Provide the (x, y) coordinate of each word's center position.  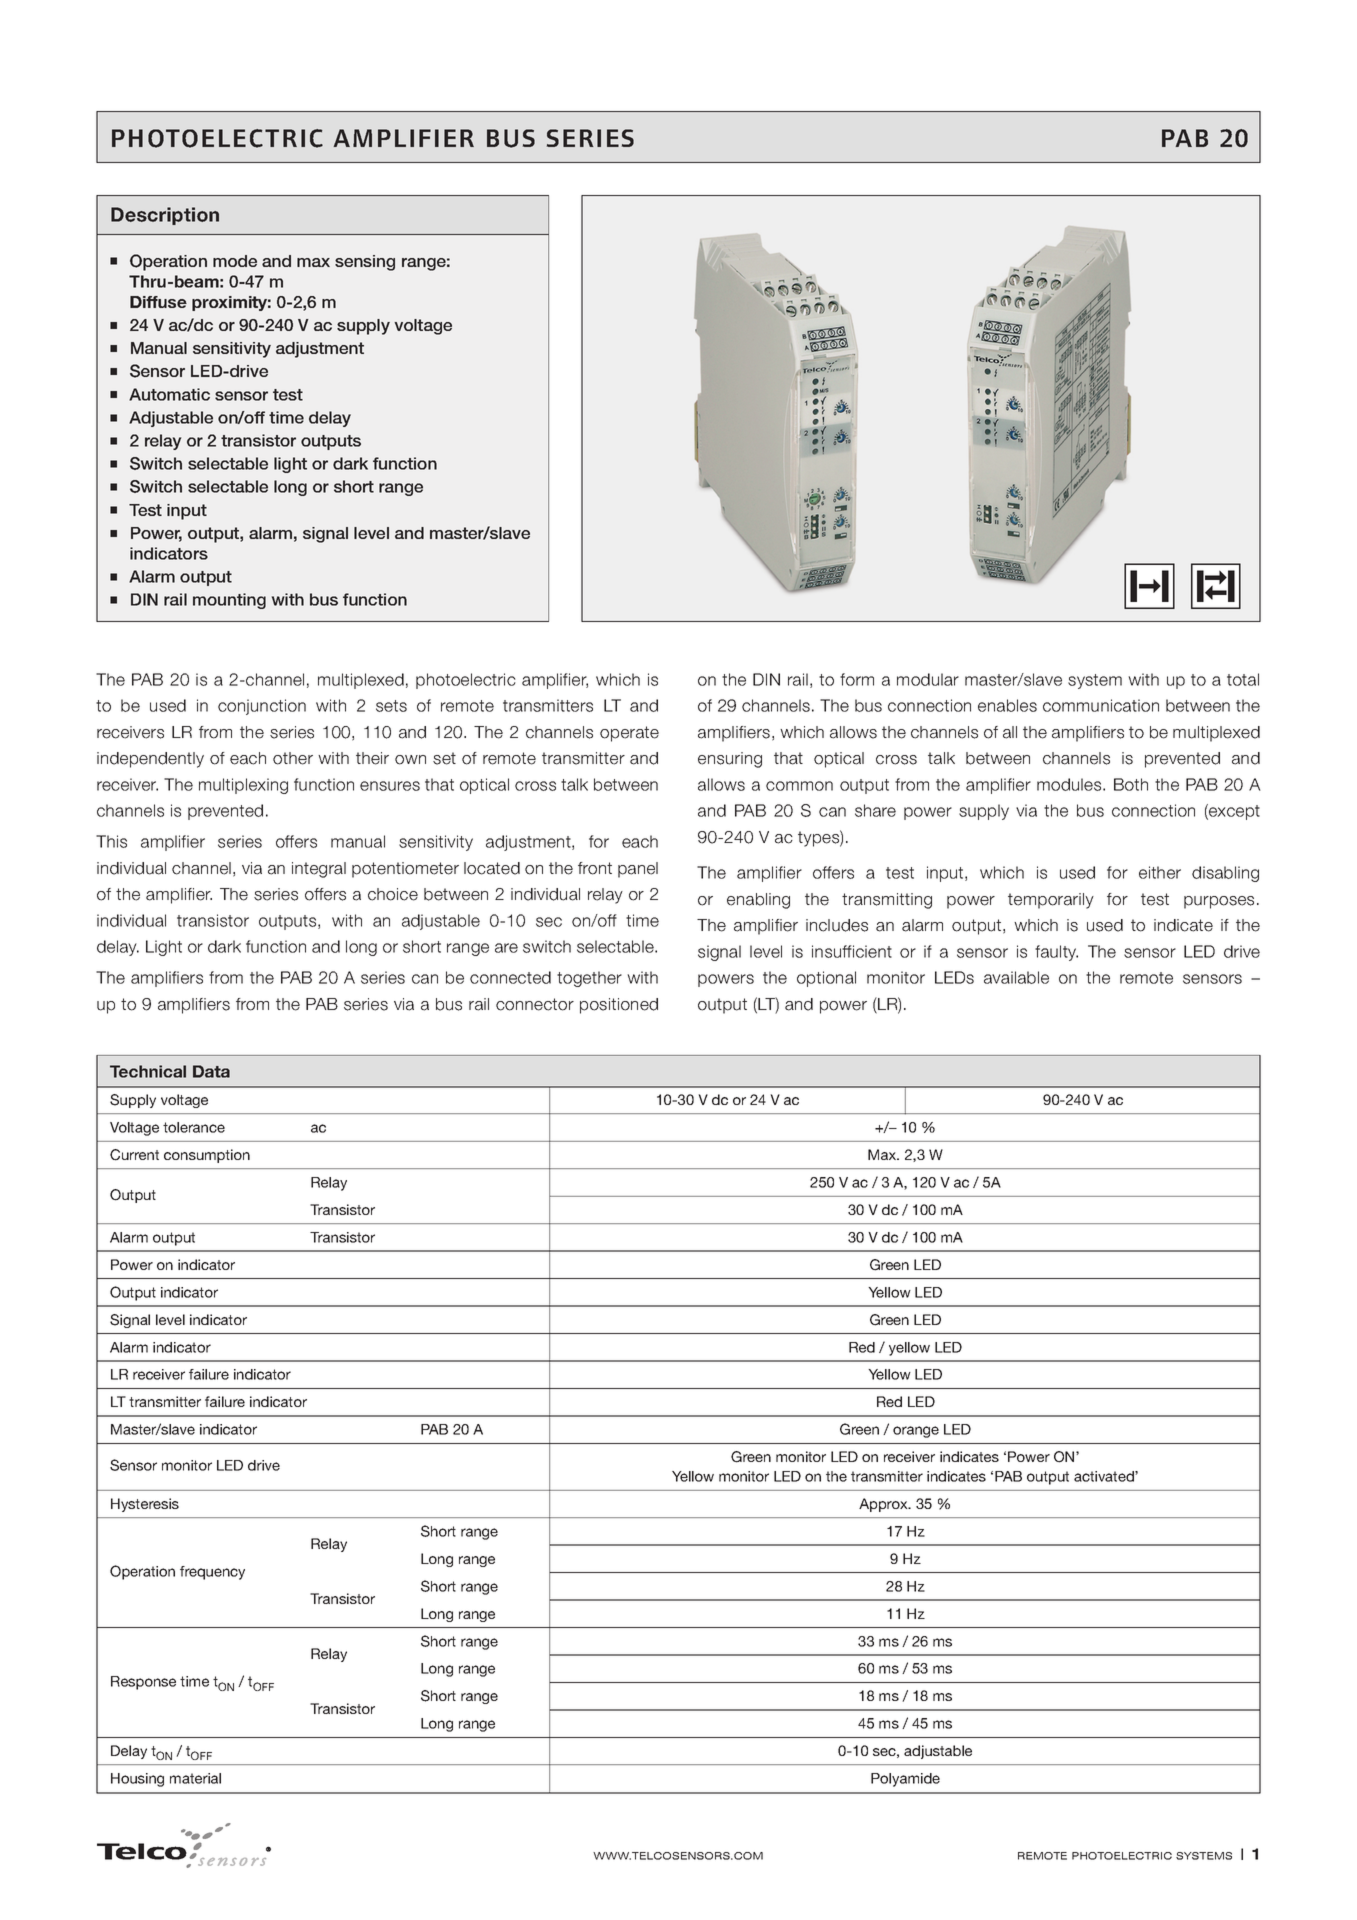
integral (319, 870)
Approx (884, 1505)
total (1243, 679)
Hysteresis (145, 1505)
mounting (229, 601)
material (195, 1778)
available (1016, 977)
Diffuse (158, 302)
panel (638, 870)
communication (1101, 705)
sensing (365, 263)
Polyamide (905, 1780)
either (1160, 872)
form (857, 679)
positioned (619, 1006)
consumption (207, 1156)
